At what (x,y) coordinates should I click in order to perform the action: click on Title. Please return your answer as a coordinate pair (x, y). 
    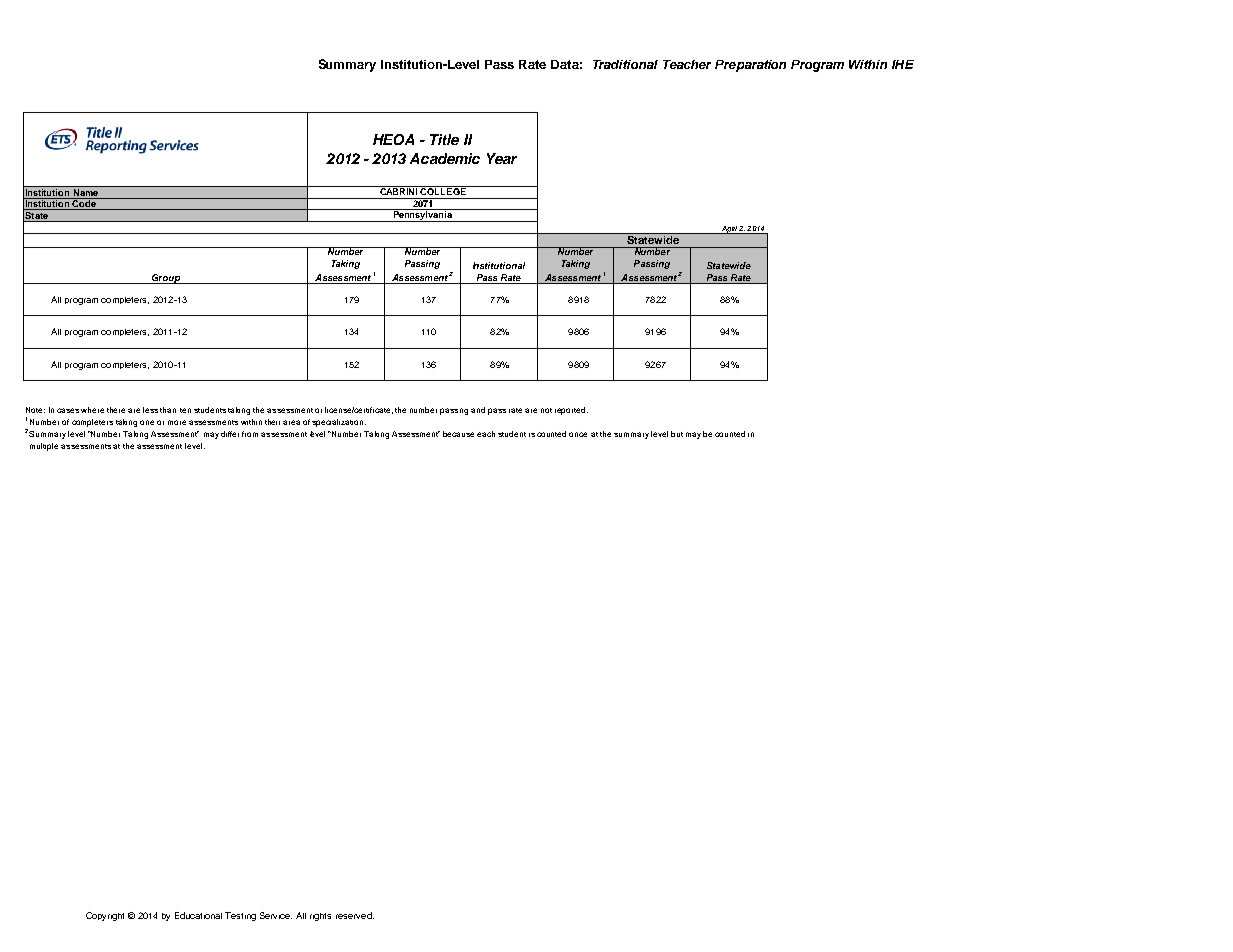
    Looking at the image, I should click on (444, 139).
